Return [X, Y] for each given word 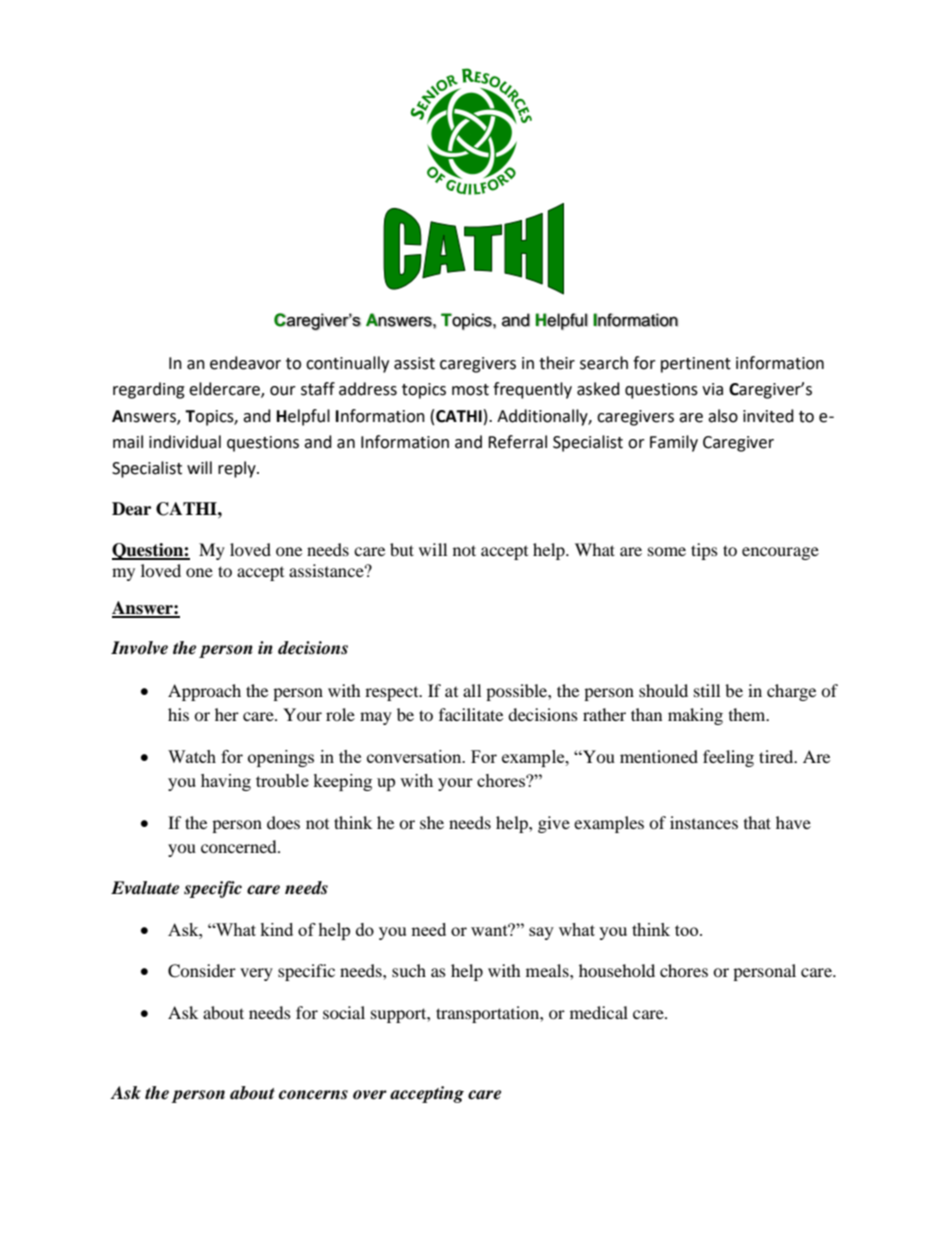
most [470, 390]
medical [599, 1012]
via [712, 389]
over [370, 1095]
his [178, 714]
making [695, 716]
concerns [313, 1095]
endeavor [245, 363]
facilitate [471, 714]
